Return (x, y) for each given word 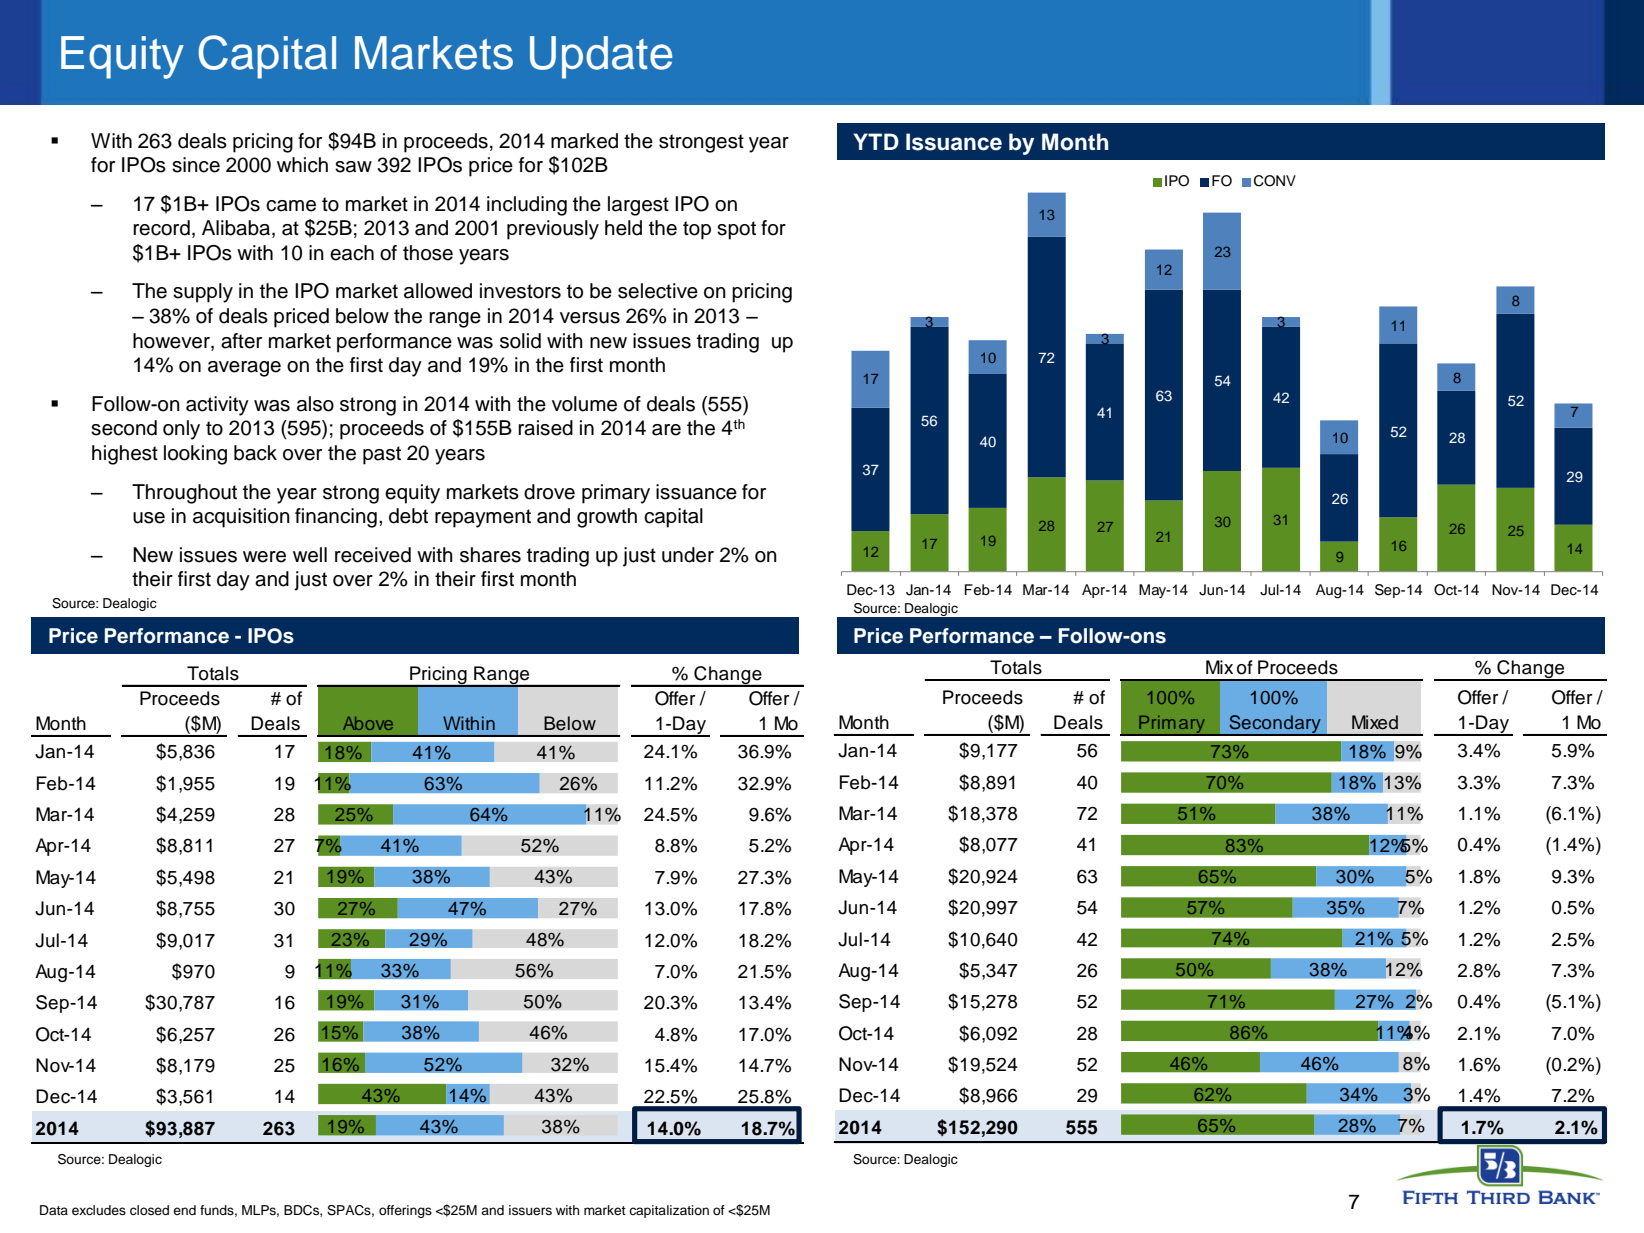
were (264, 557)
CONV (1275, 181)
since (196, 165)
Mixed (1375, 722)
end (184, 1210)
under (688, 555)
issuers (530, 1210)
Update (601, 57)
